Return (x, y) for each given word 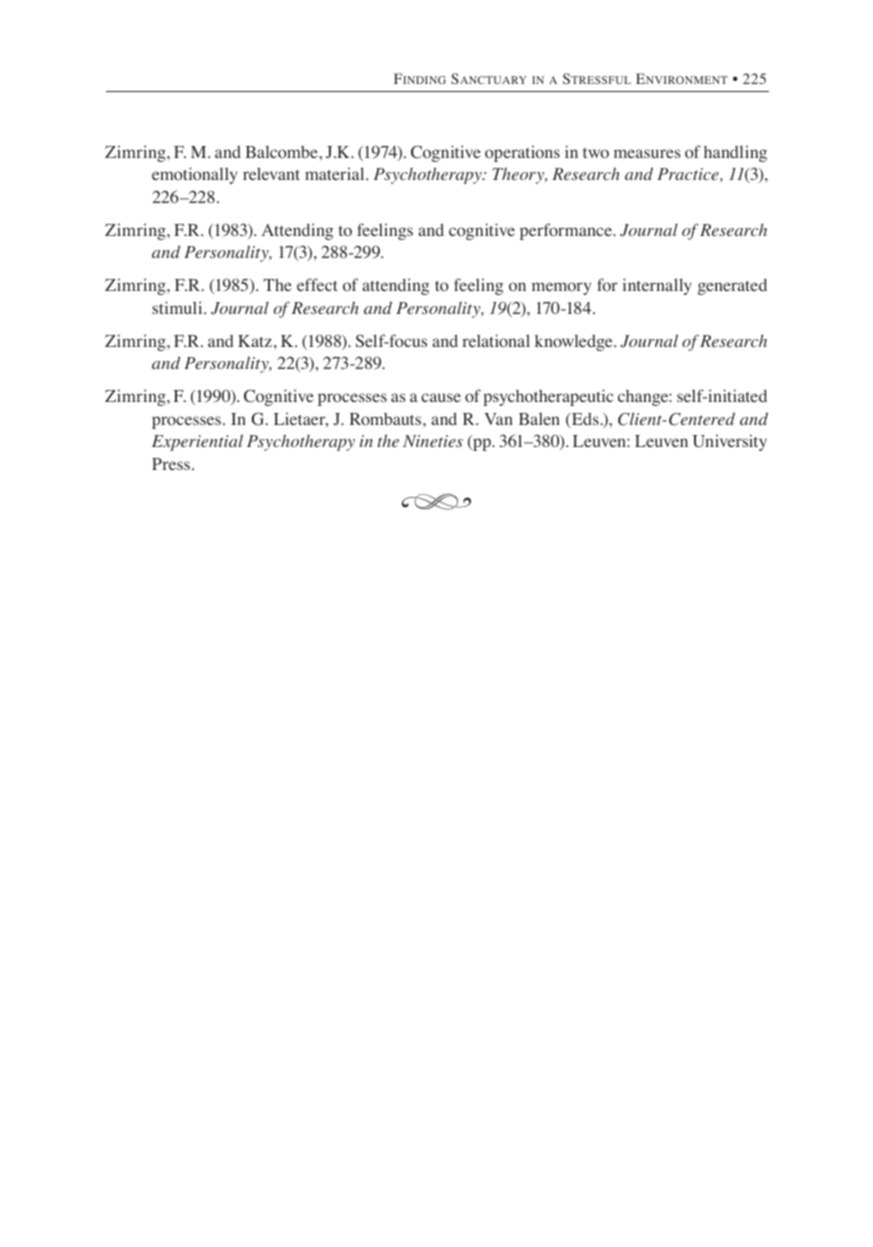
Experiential (197, 442)
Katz (255, 341)
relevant (271, 173)
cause (441, 397)
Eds (584, 420)
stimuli (178, 307)
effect (317, 284)
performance (567, 231)
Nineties (433, 441)
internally (657, 286)
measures (647, 153)
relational (496, 341)
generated (732, 287)
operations (522, 153)
